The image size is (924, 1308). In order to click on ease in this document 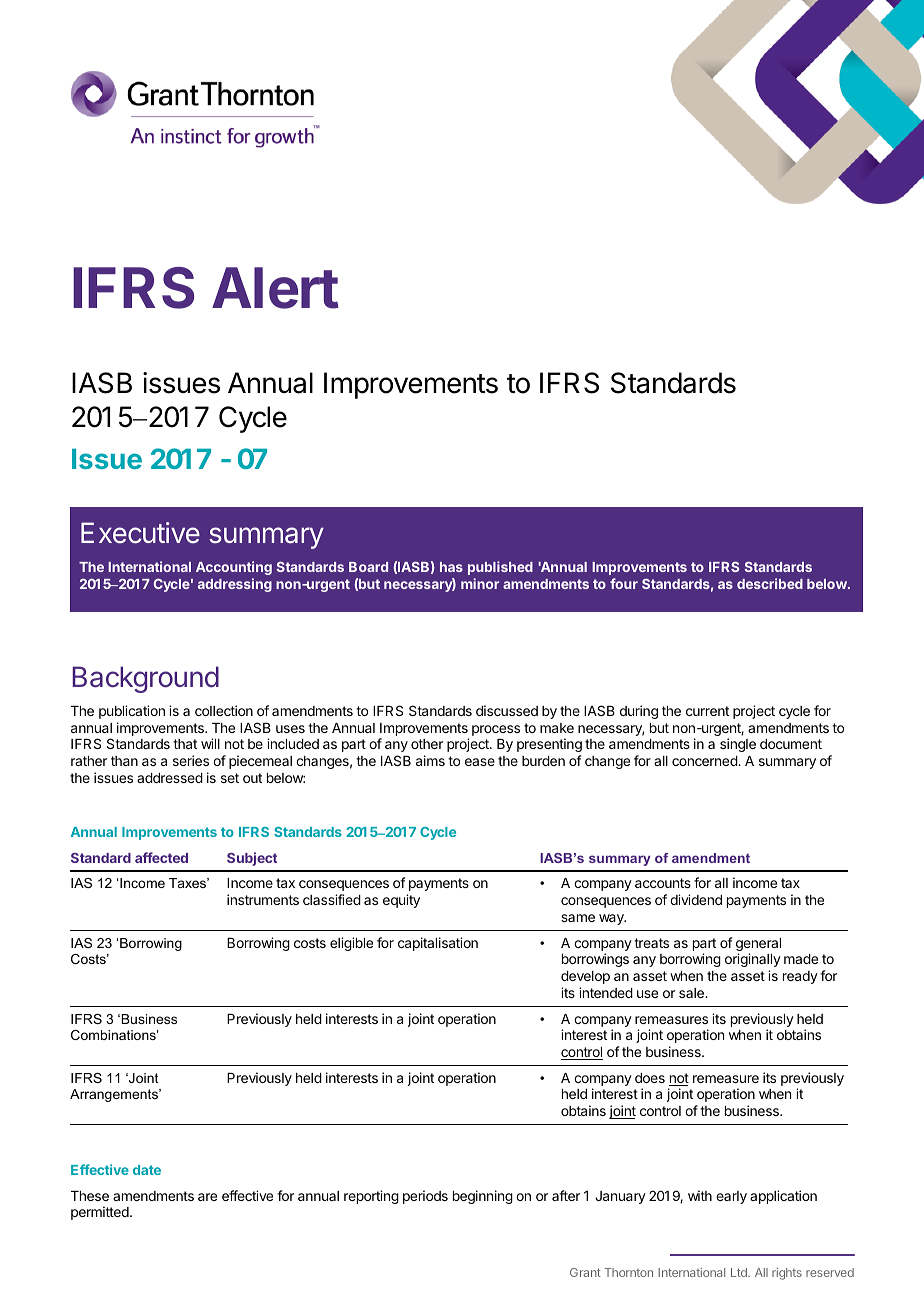, I will do `click(480, 762)`.
